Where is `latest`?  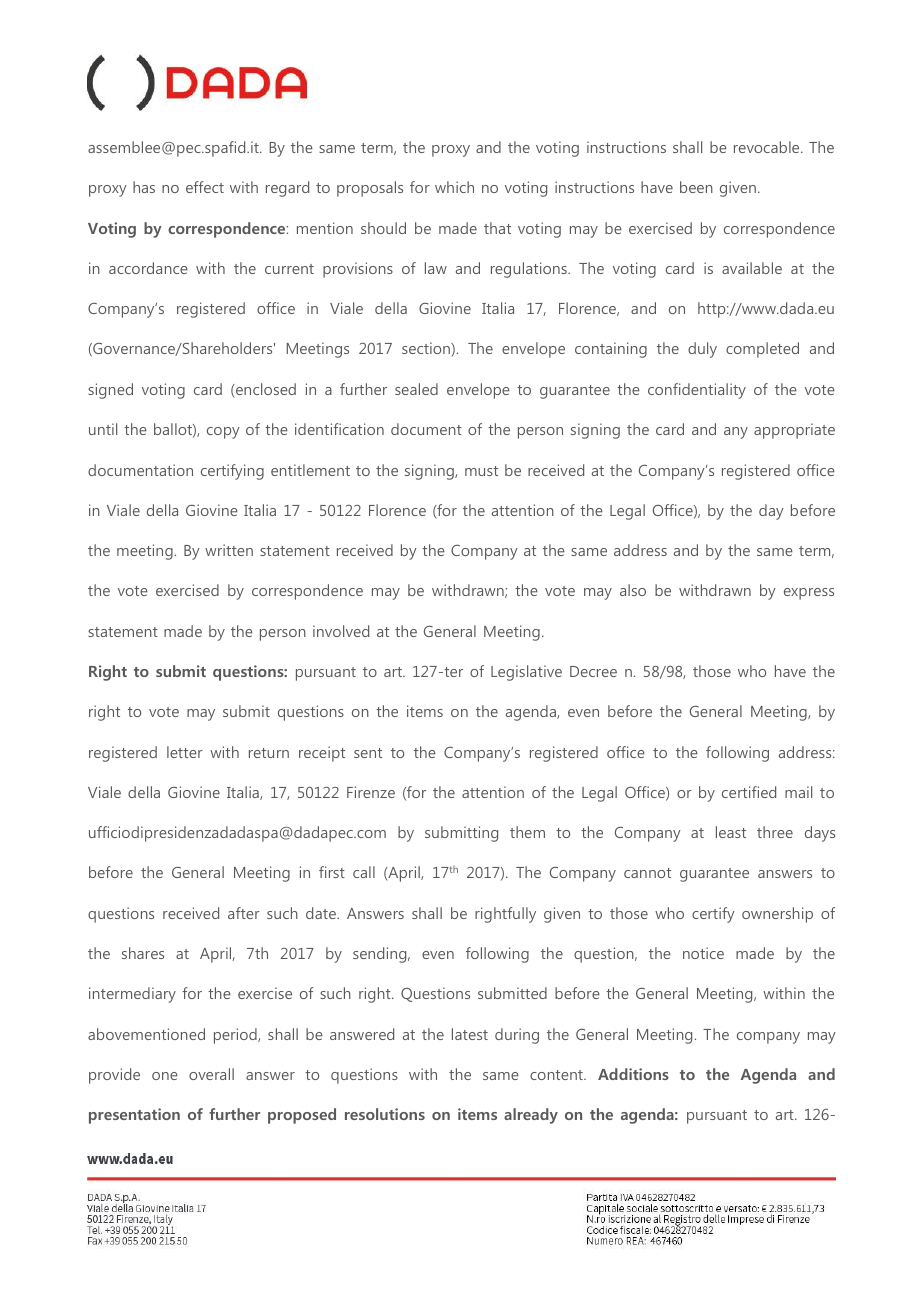 latest is located at coordinates (470, 1034).
